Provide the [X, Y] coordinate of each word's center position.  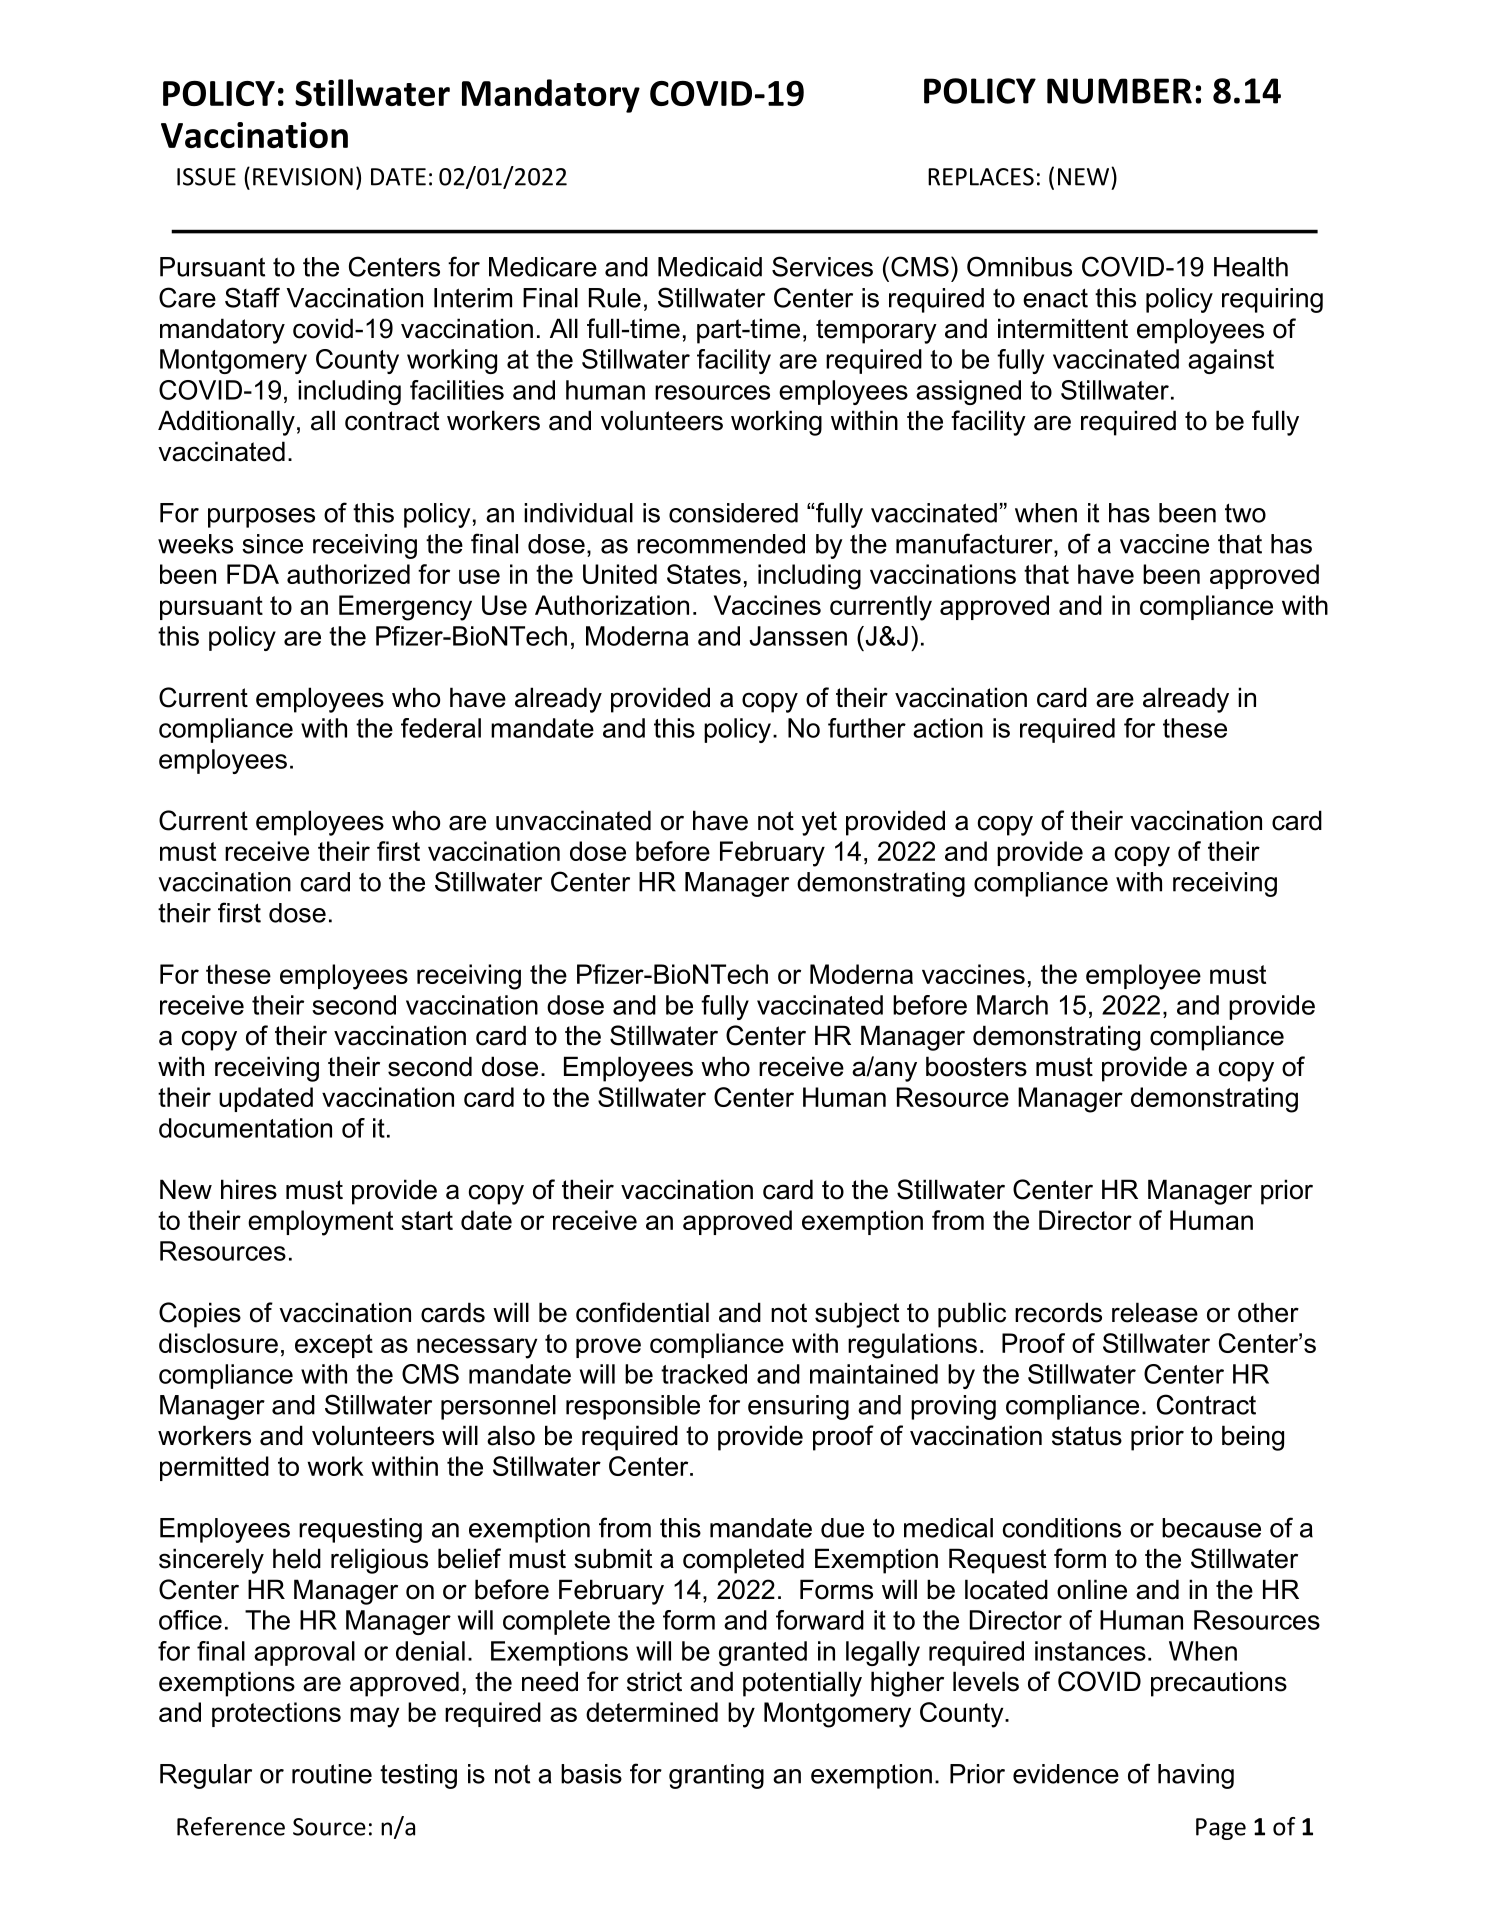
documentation [245, 1128]
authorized [348, 574]
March [1012, 1005]
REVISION [303, 177]
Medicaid [710, 267]
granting [716, 1776]
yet [819, 823]
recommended [721, 544]
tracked [704, 1374]
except [334, 1346]
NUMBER [1119, 91]
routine [332, 1774]
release [1155, 1312]
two [1245, 513]
